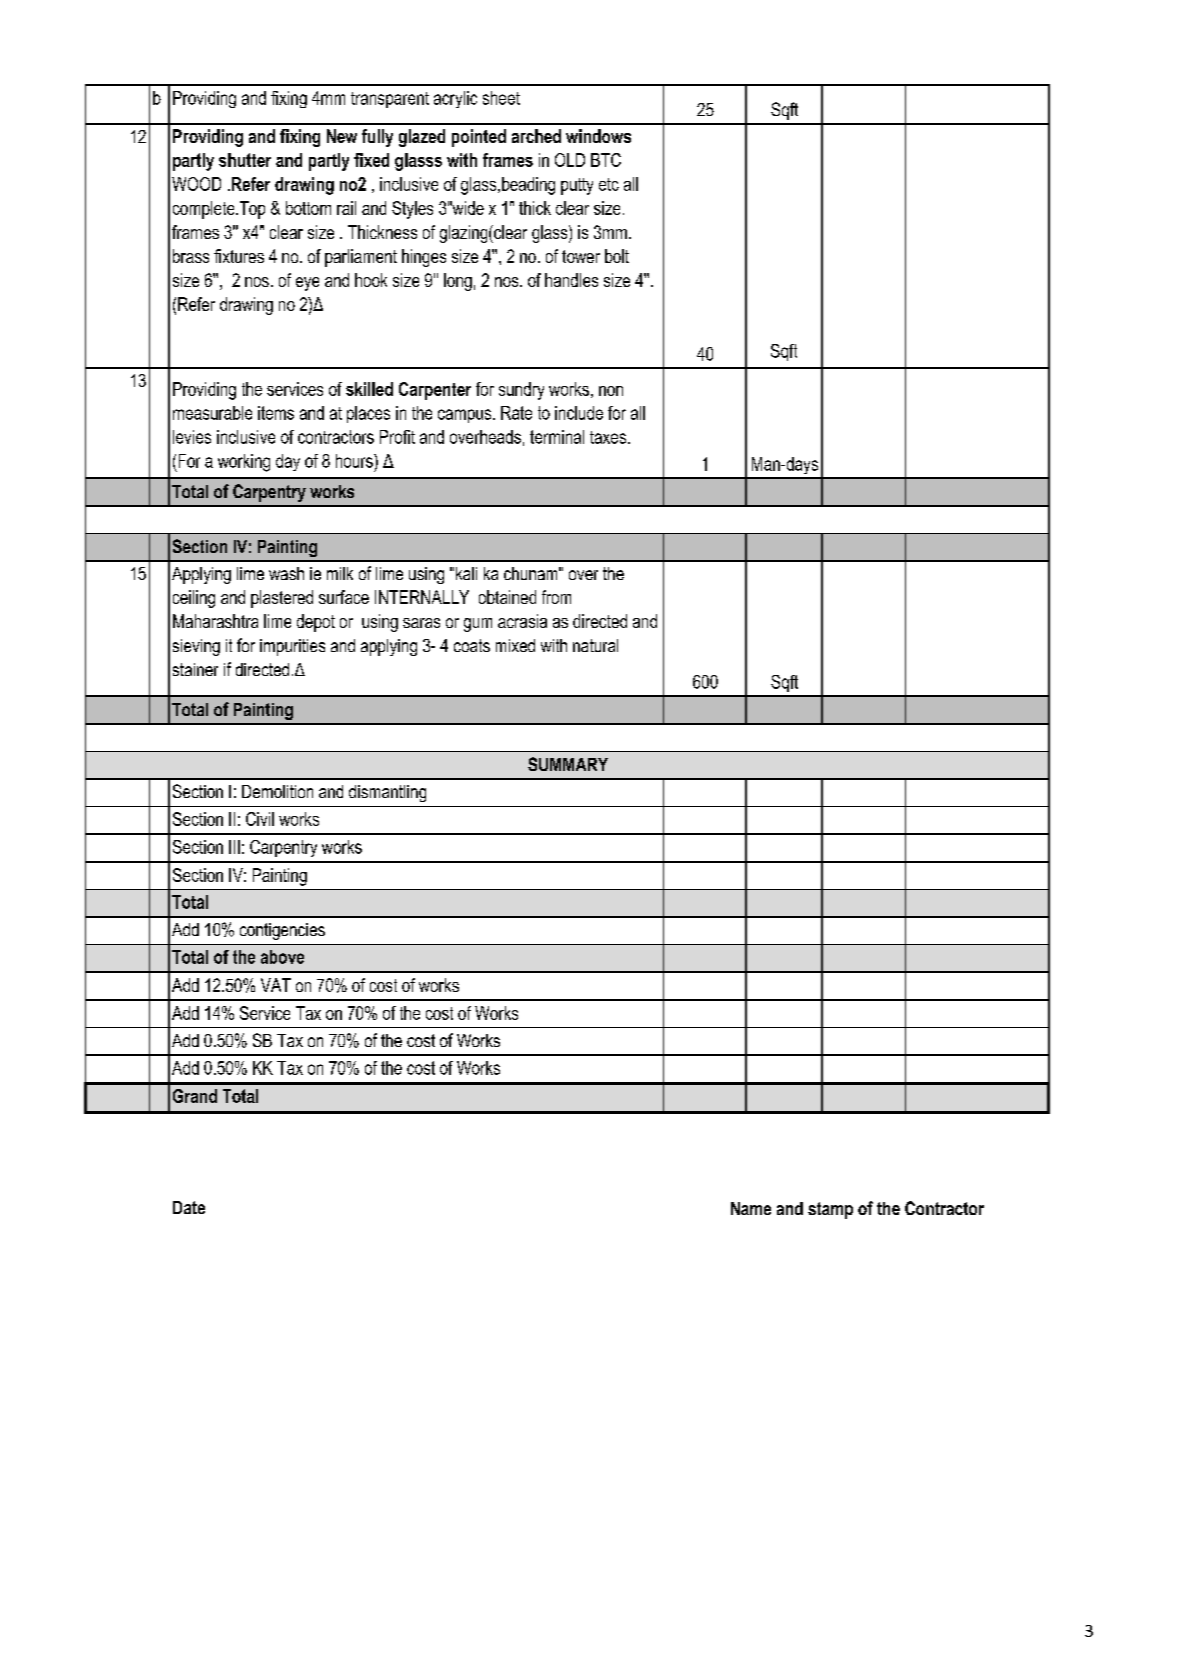 This screenshot has width=1180, height=1669. What do you see at coordinates (189, 1207) in the screenshot?
I see `Date` at bounding box center [189, 1207].
